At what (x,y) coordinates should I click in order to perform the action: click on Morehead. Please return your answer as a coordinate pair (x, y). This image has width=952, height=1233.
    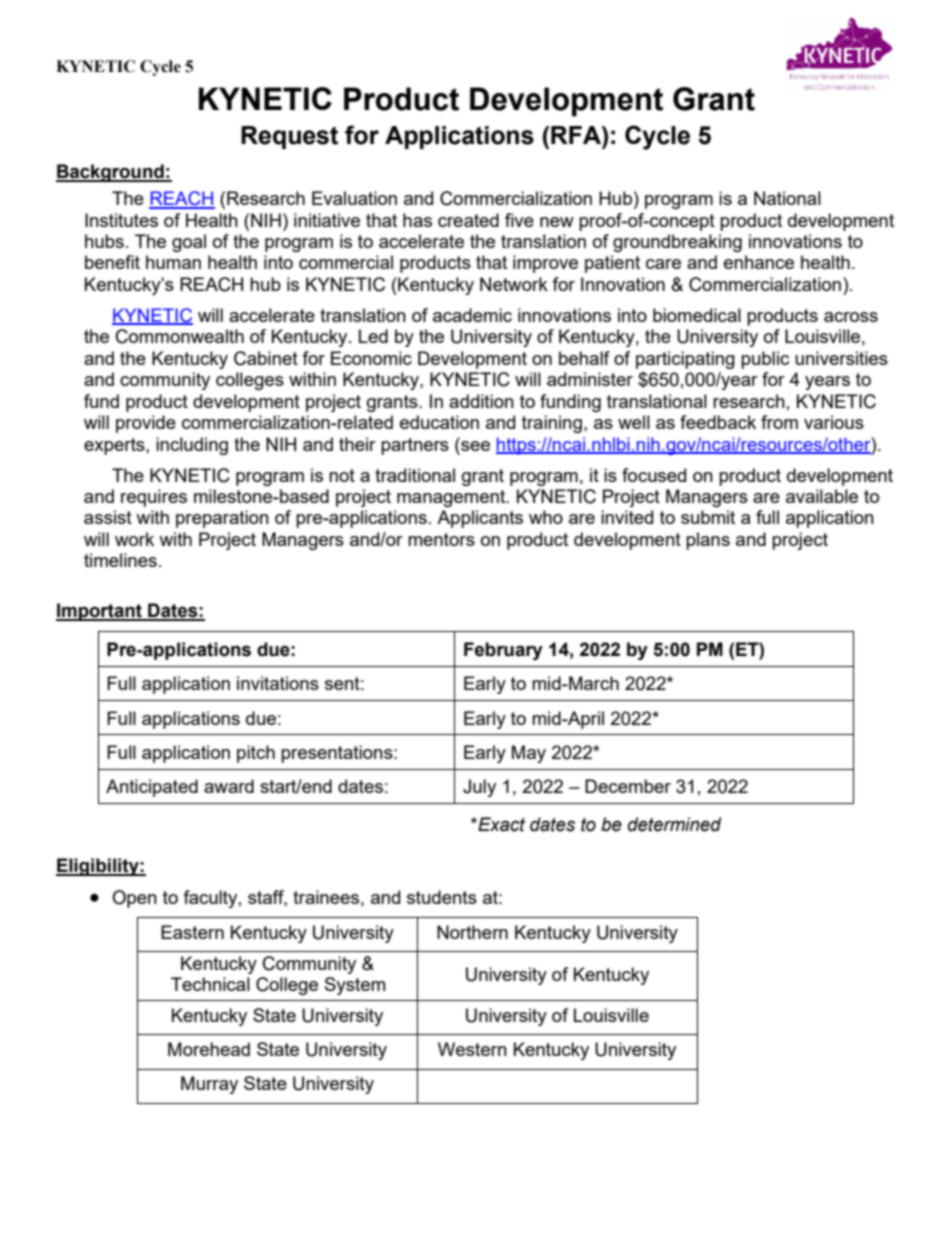
    Looking at the image, I should click on (209, 1049).
